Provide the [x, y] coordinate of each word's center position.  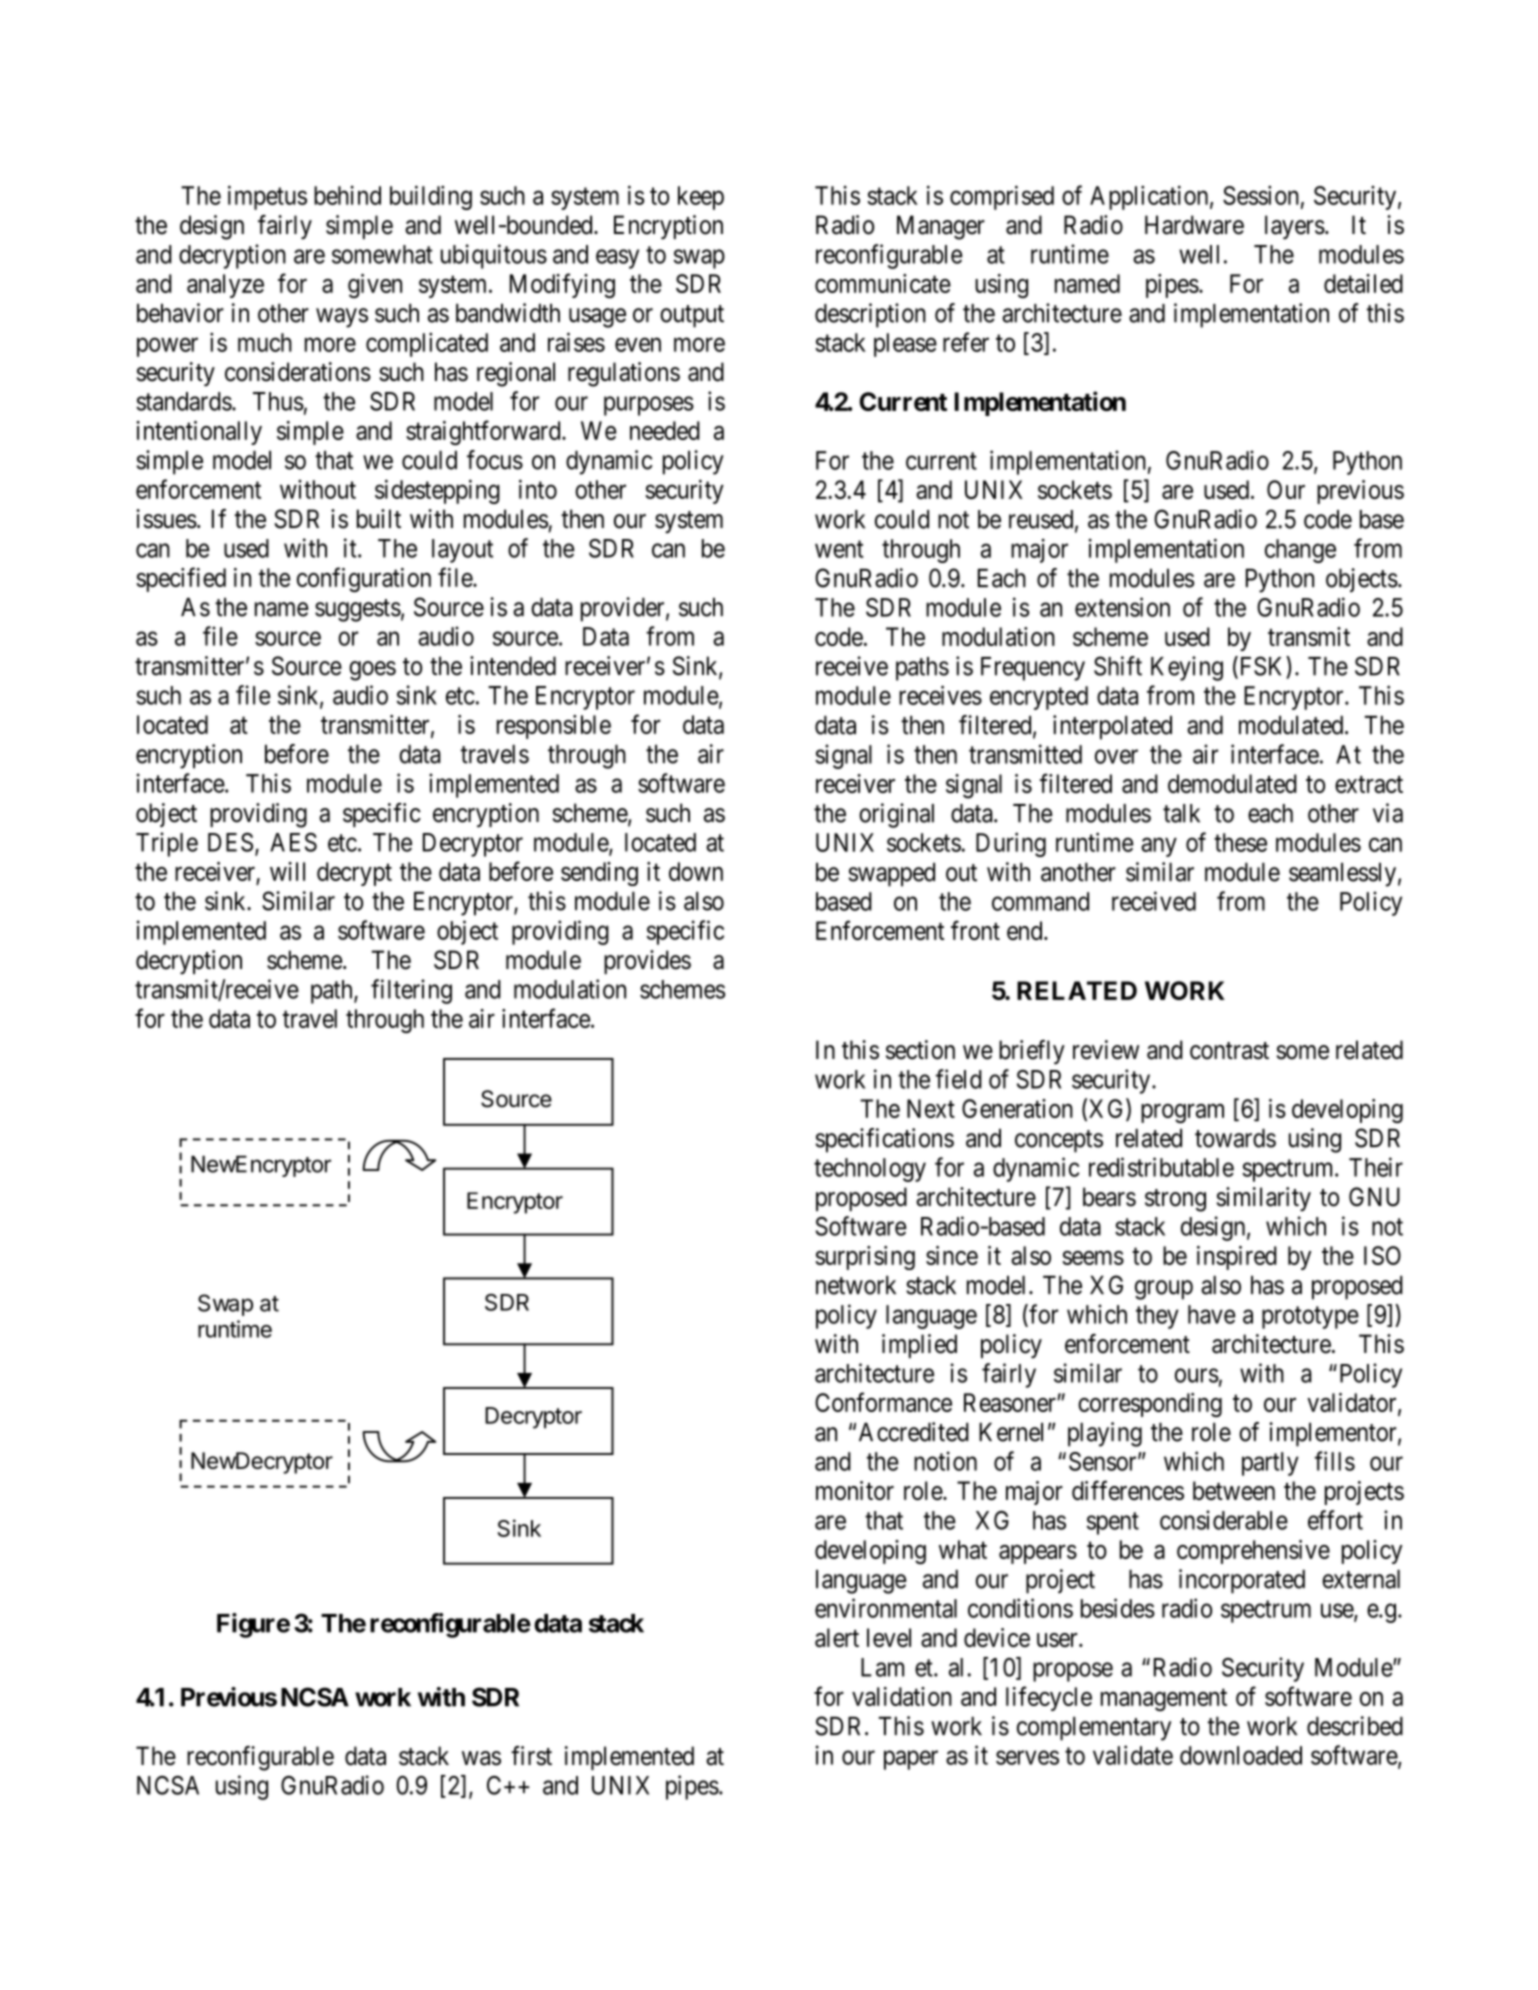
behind [347, 195]
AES [293, 842]
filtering [411, 991]
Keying [1187, 668]
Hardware [1194, 225]
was [481, 1758]
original [896, 815]
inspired [1237, 1258]
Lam [882, 1667]
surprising [865, 1258]
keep [701, 198]
